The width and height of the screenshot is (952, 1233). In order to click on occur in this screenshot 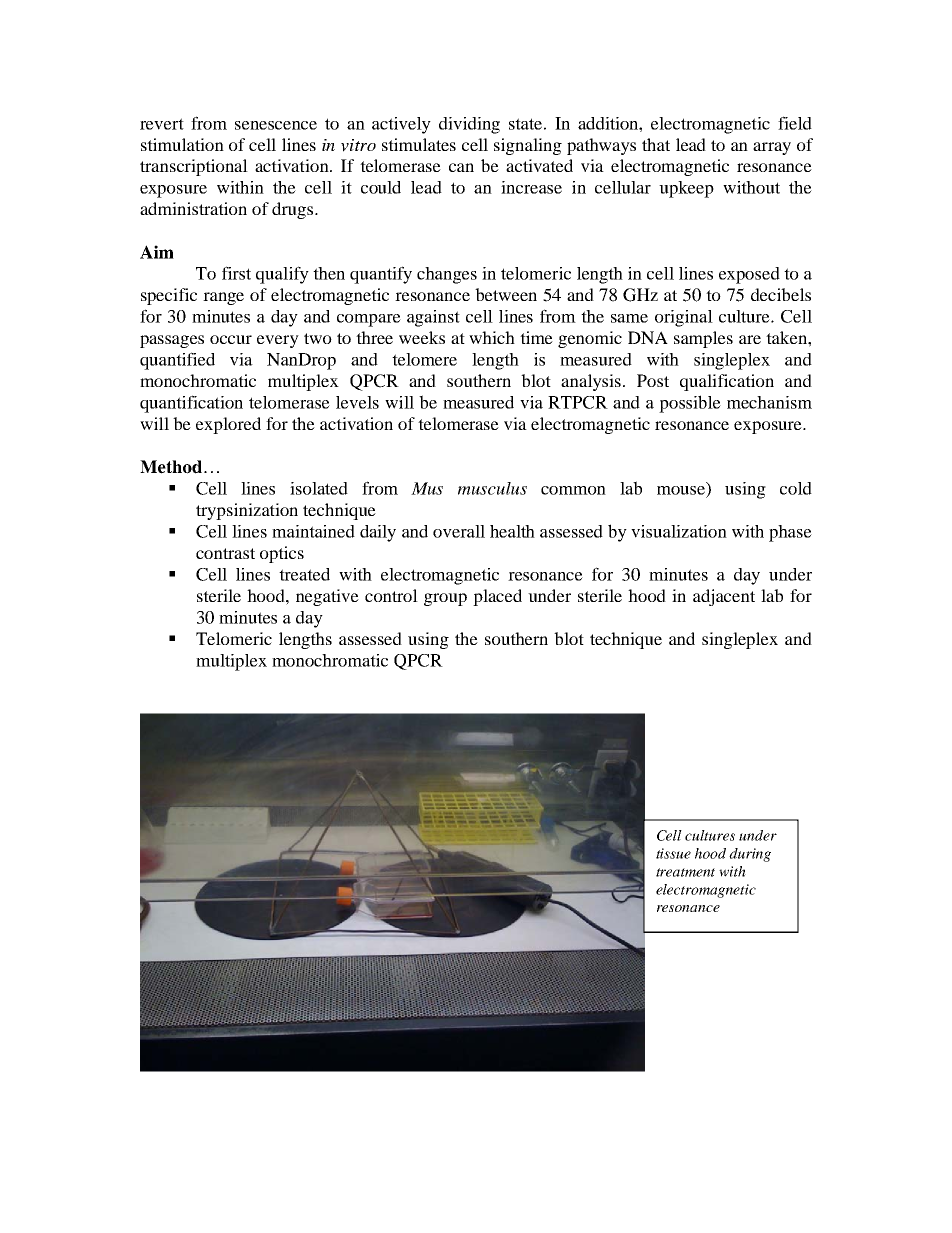, I will do `click(231, 339)`.
